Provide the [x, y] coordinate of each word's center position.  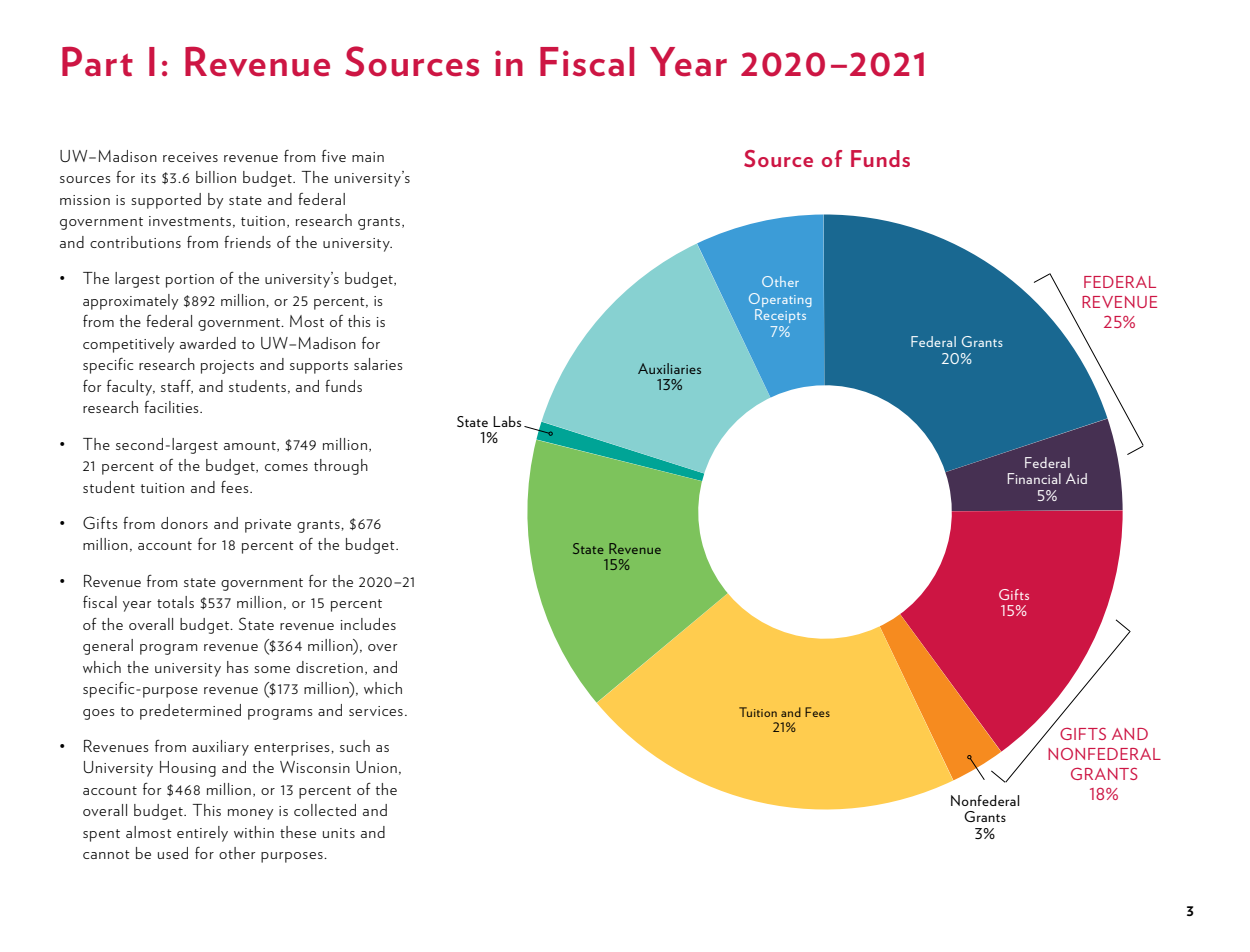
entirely [202, 834]
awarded [208, 343]
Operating [780, 300]
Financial [1034, 478]
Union [376, 767]
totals [175, 602]
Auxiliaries [669, 368]
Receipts [780, 316]
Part [97, 62]
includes [368, 624]
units [339, 833]
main [368, 157]
